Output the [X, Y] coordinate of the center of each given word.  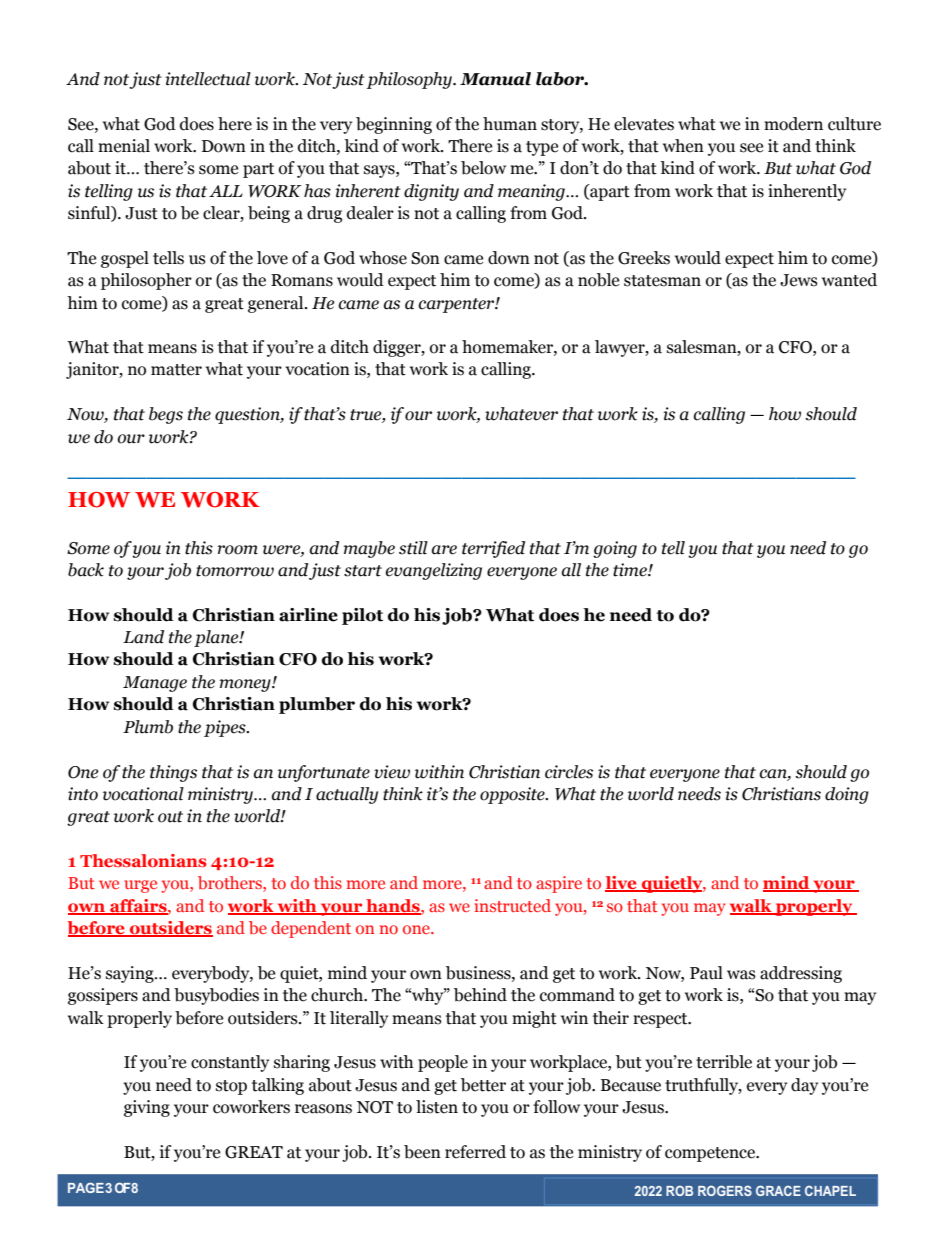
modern [793, 124]
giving [147, 1108]
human [510, 124]
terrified [493, 549]
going [615, 549]
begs [166, 415]
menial [124, 146]
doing [847, 795]
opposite [513, 795]
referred [475, 1152]
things [173, 773]
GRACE [778, 1190]
